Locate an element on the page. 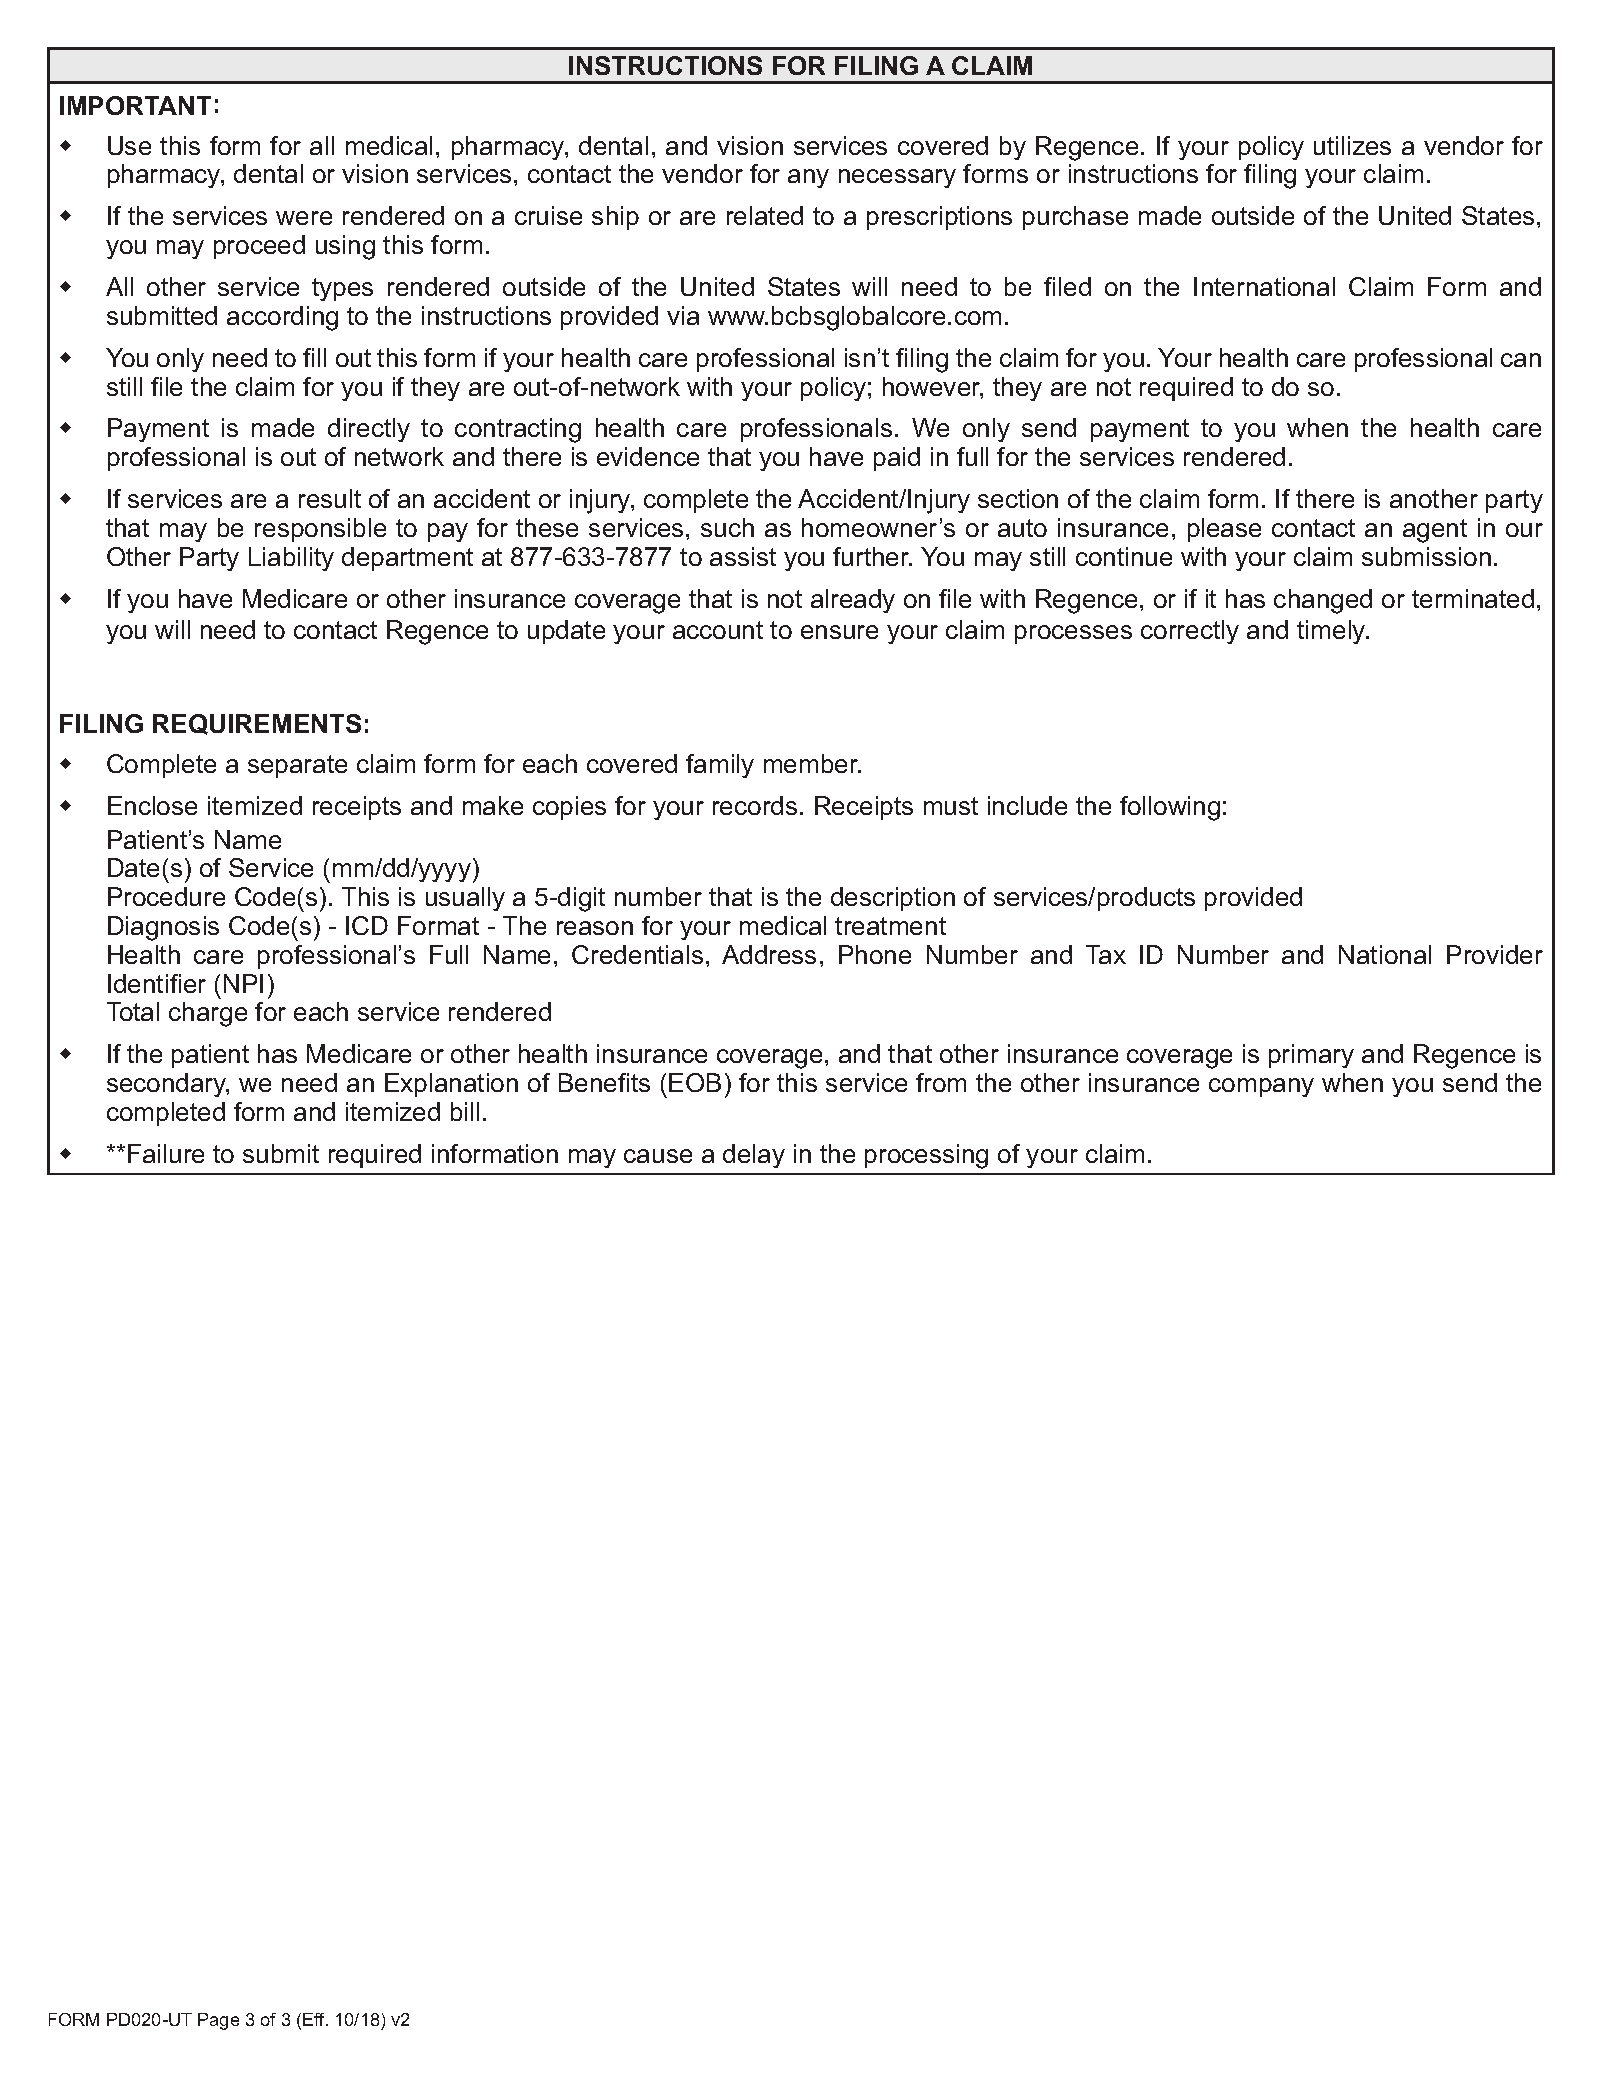 This page has height=2074, width=1602. primary is located at coordinates (1311, 1056).
